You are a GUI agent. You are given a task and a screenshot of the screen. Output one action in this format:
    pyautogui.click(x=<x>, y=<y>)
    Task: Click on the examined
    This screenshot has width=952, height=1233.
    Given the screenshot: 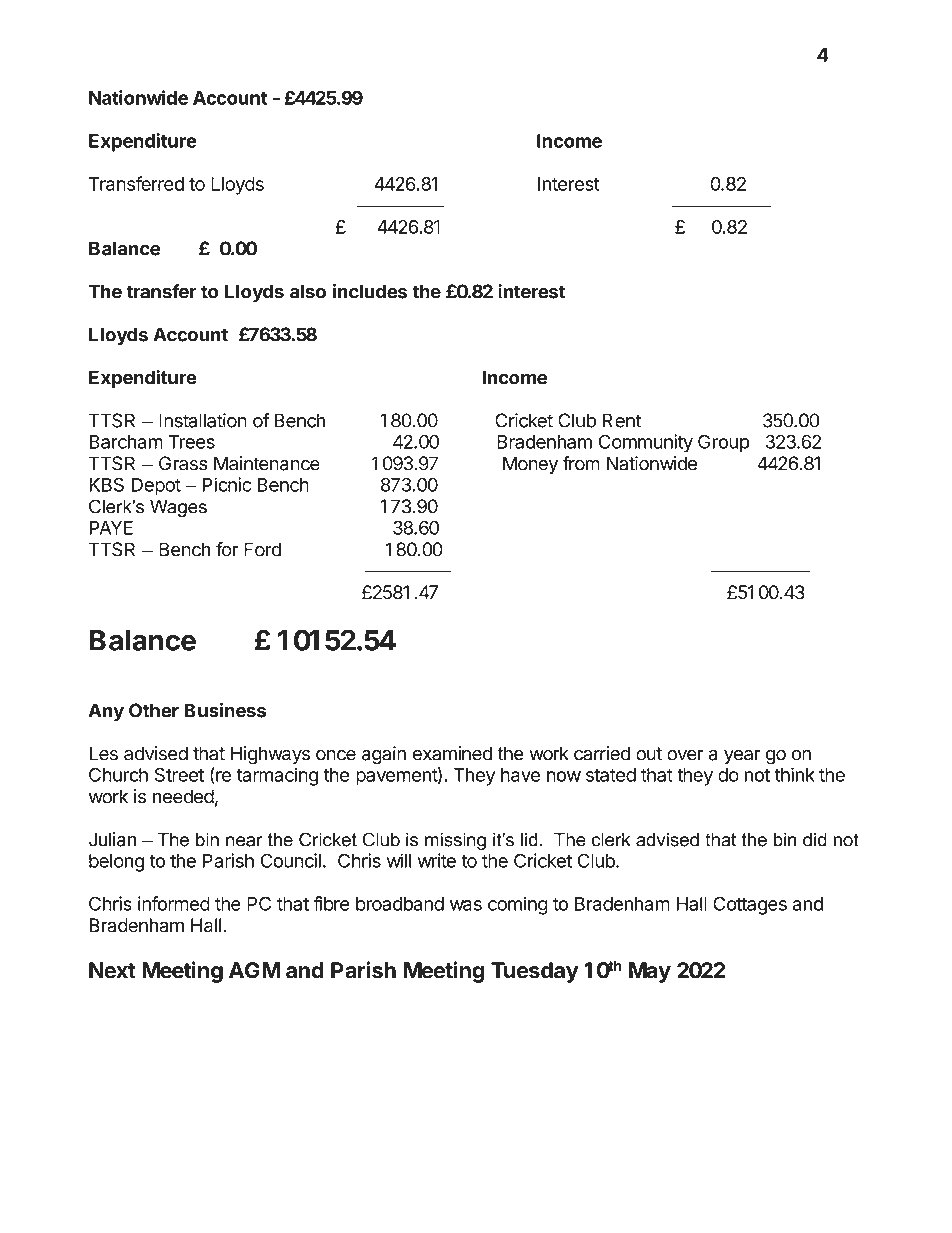 What is the action you would take?
    pyautogui.click(x=452, y=753)
